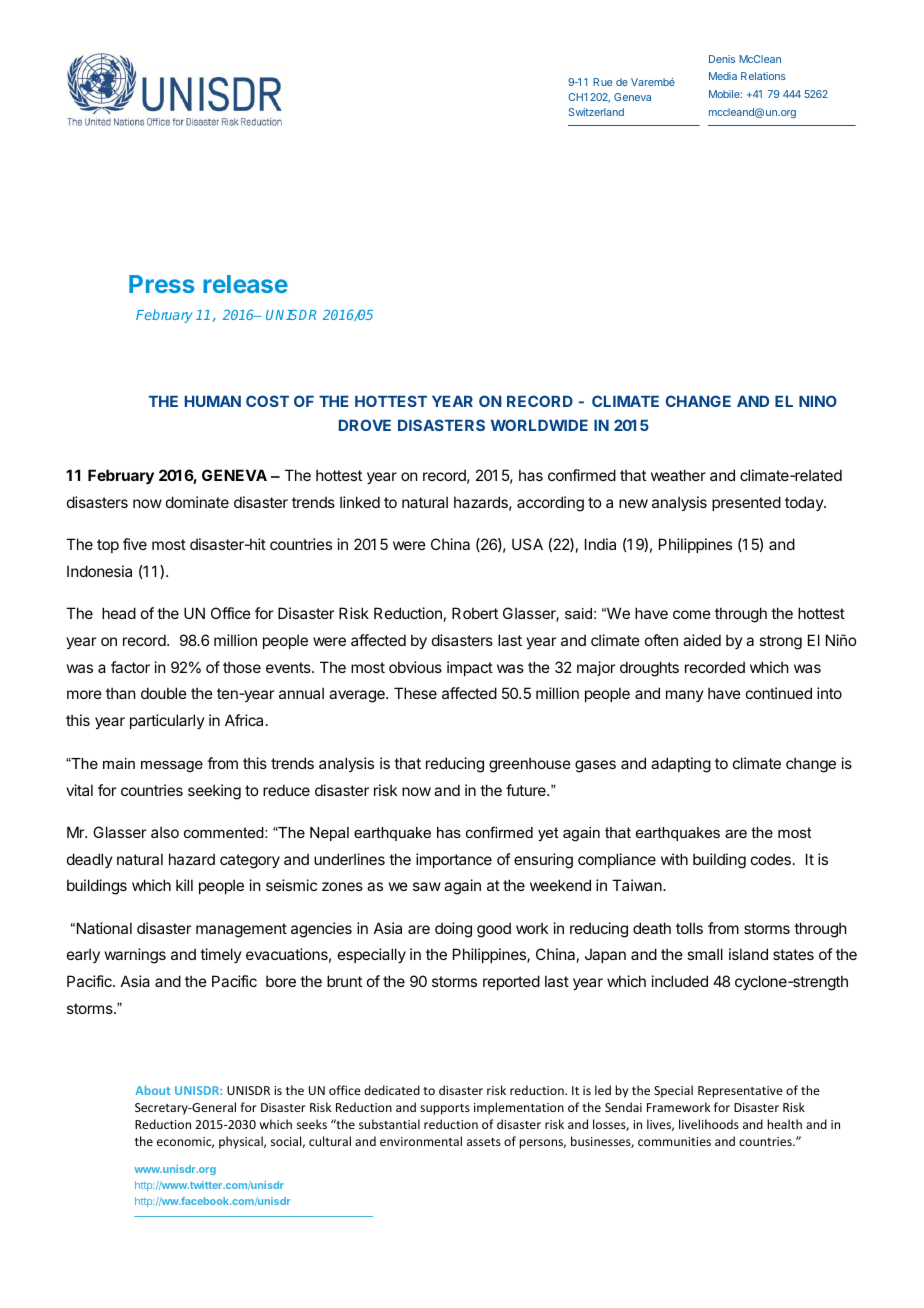  What do you see at coordinates (172, 767) in the page?
I see `message` at bounding box center [172, 767].
